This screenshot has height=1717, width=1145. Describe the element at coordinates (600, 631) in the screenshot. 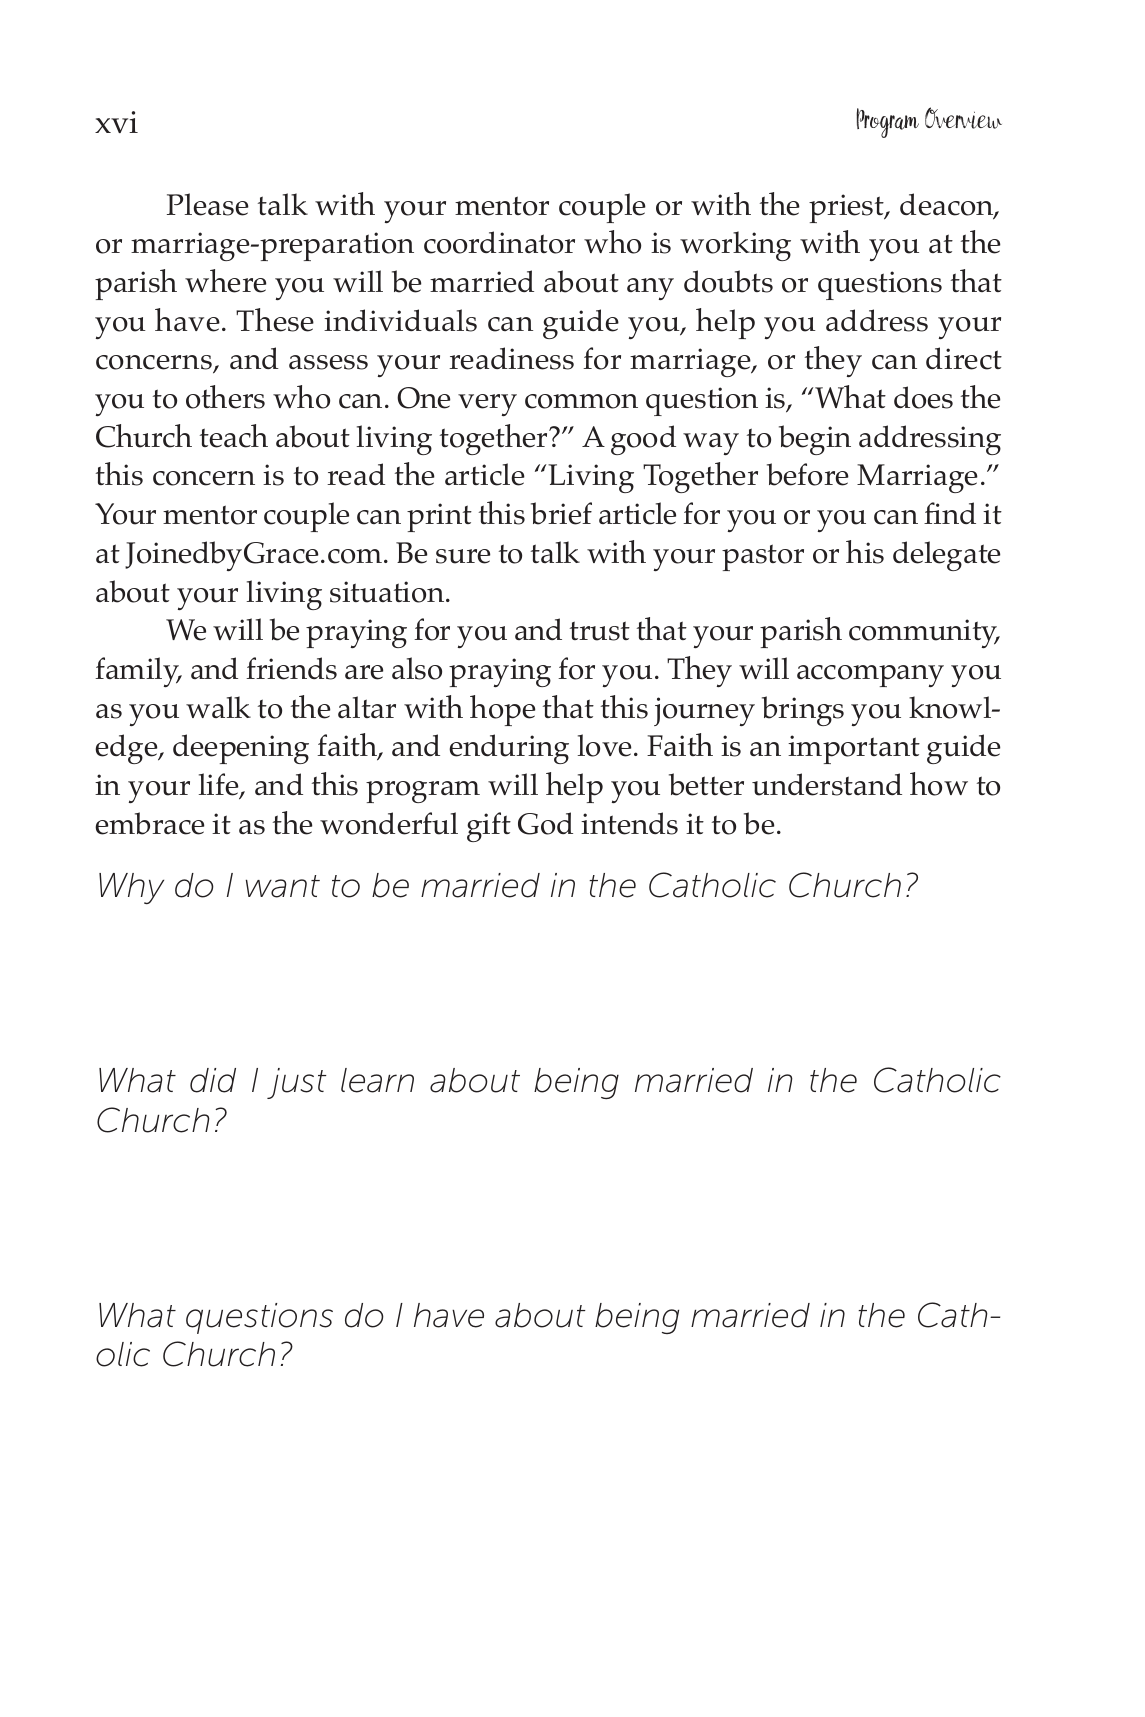

I see `trust` at that location.
